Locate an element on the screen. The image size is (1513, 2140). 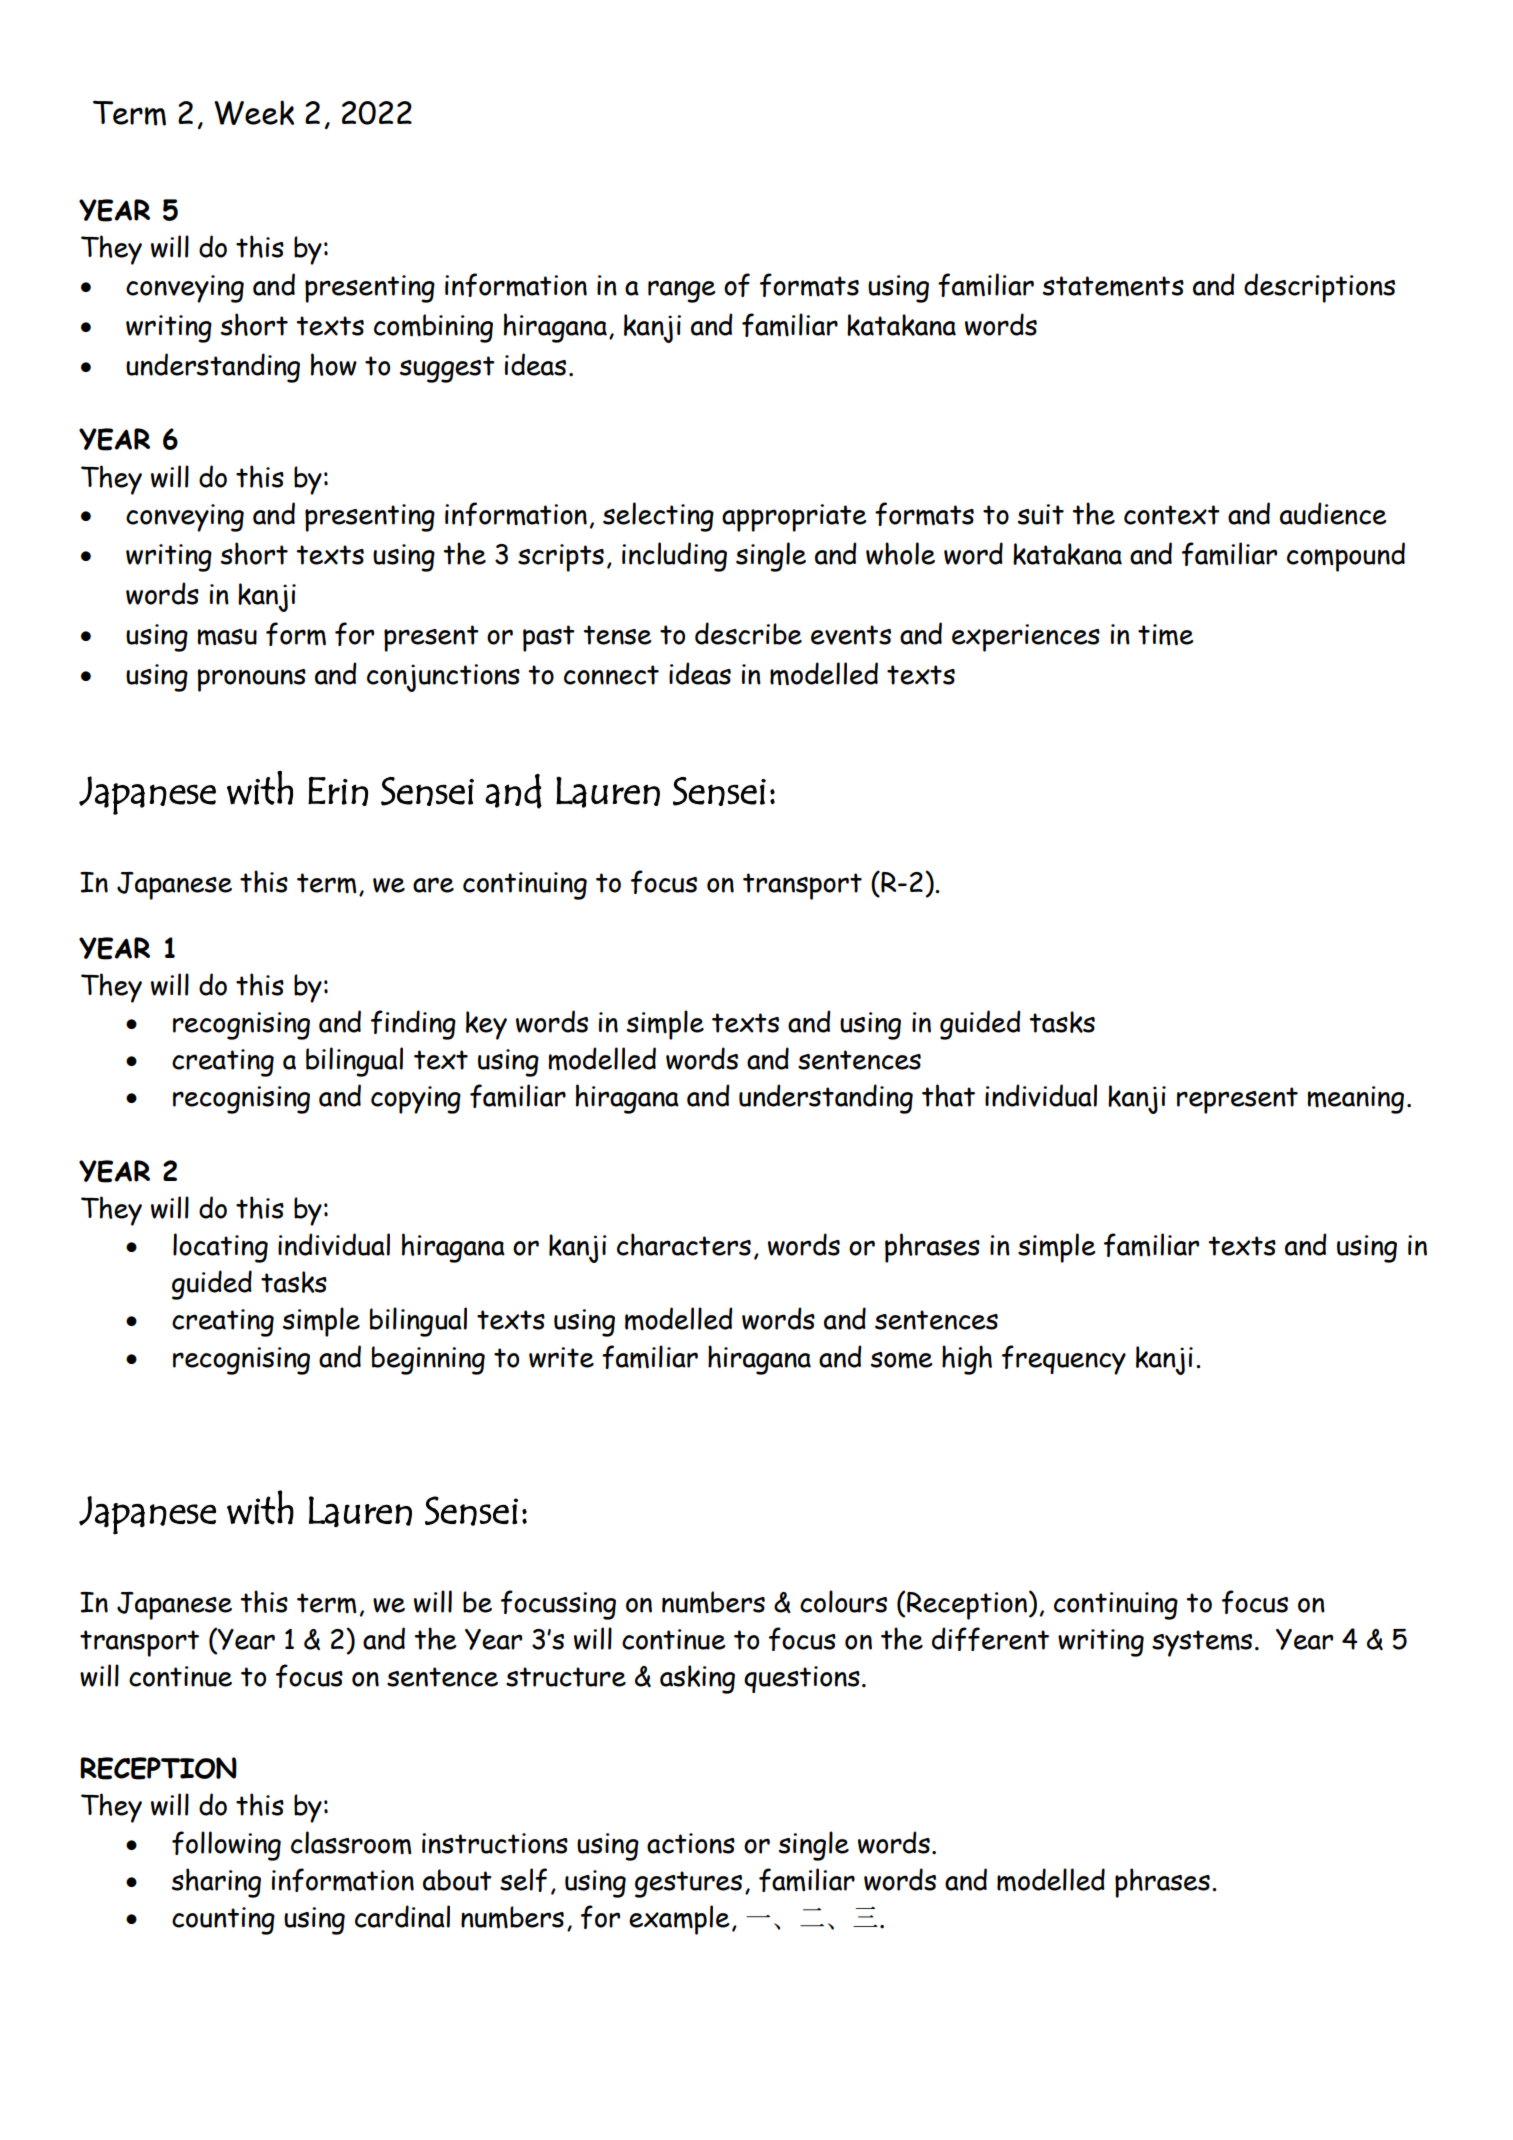
descriptions is located at coordinates (1319, 288).
